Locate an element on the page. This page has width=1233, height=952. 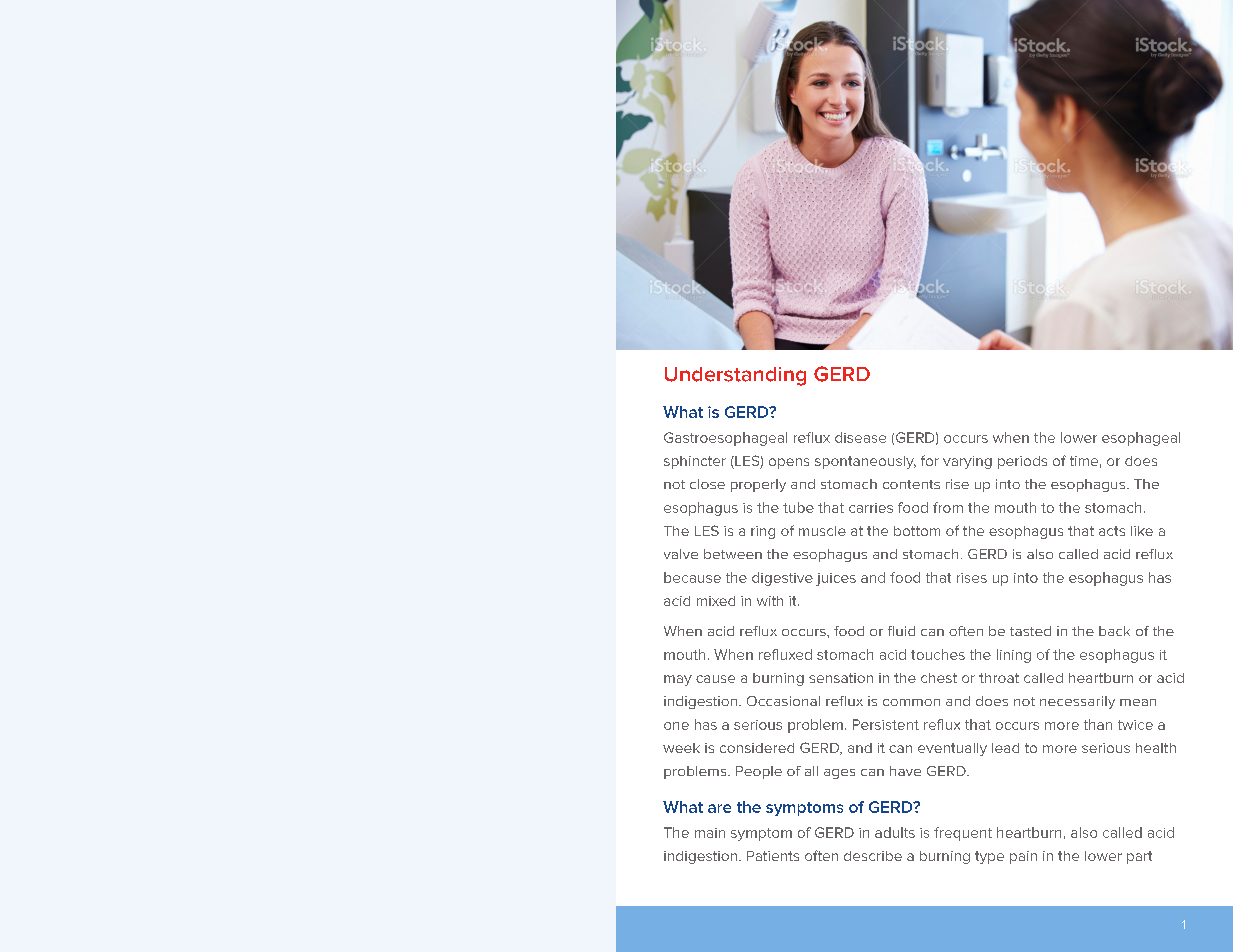
common is located at coordinates (911, 702).
